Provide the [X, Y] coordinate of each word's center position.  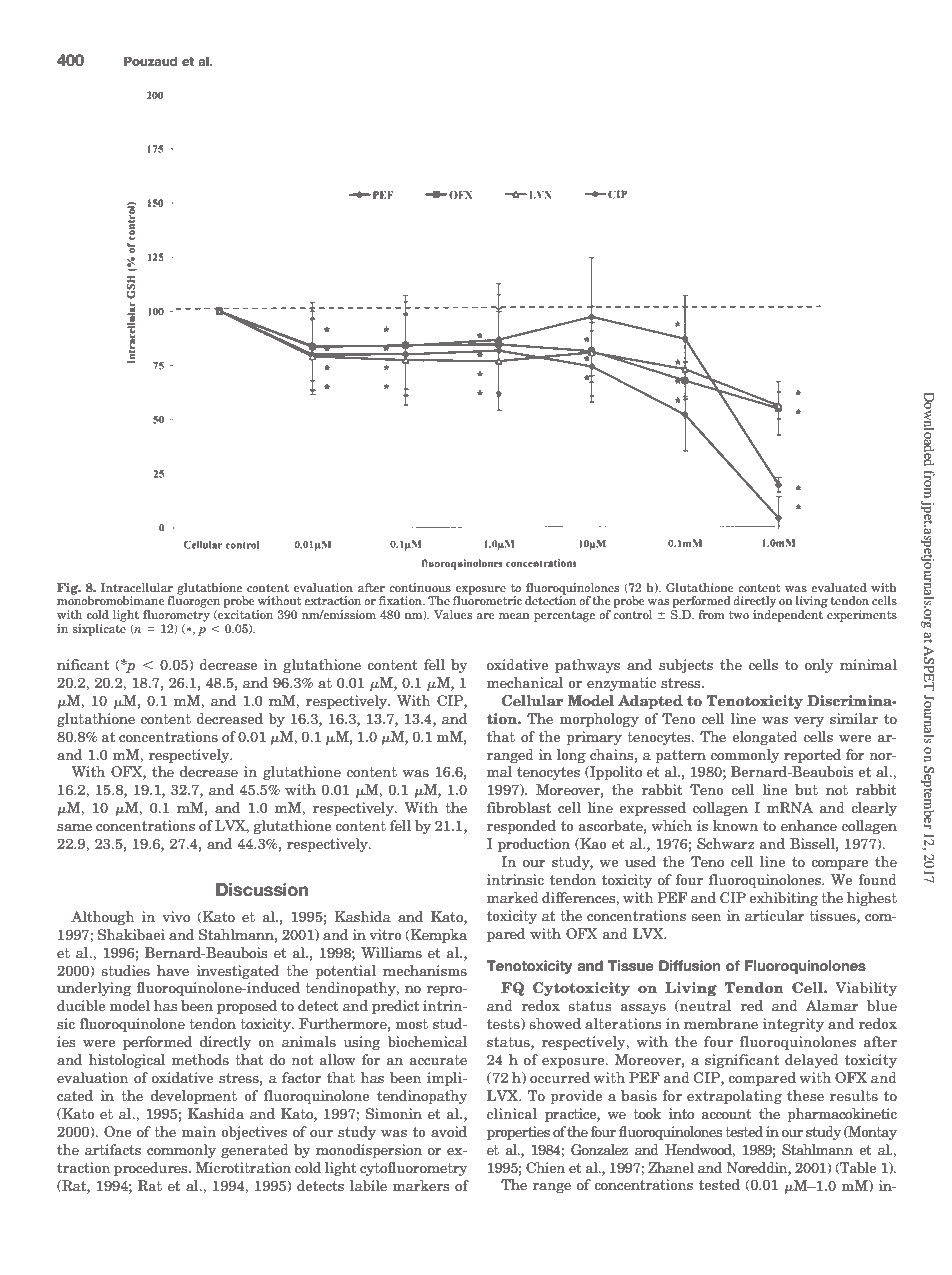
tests [504, 1024]
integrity [793, 1025]
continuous [420, 587]
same [74, 827]
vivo [176, 916]
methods [200, 1059]
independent [788, 616]
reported [812, 756]
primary [594, 738]
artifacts [113, 1149]
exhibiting [783, 899]
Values [453, 614]
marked [513, 897]
